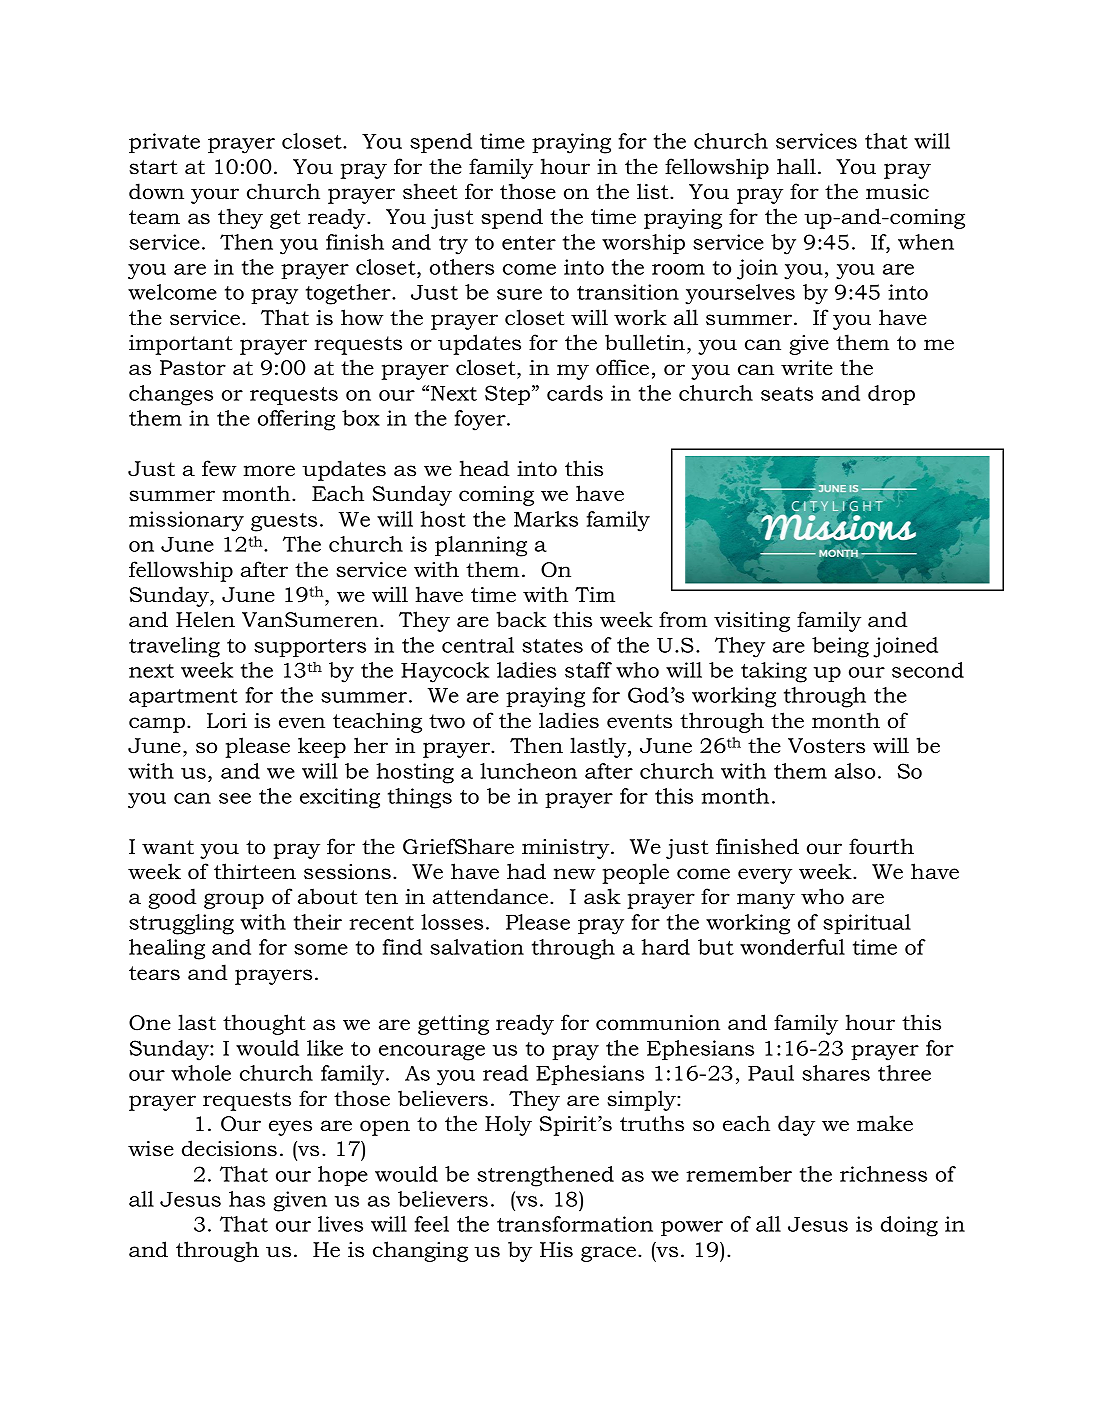 Image resolution: width=1094 pixels, height=1416 pixels. What do you see at coordinates (575, 1224) in the page?
I see `transformation` at bounding box center [575, 1224].
